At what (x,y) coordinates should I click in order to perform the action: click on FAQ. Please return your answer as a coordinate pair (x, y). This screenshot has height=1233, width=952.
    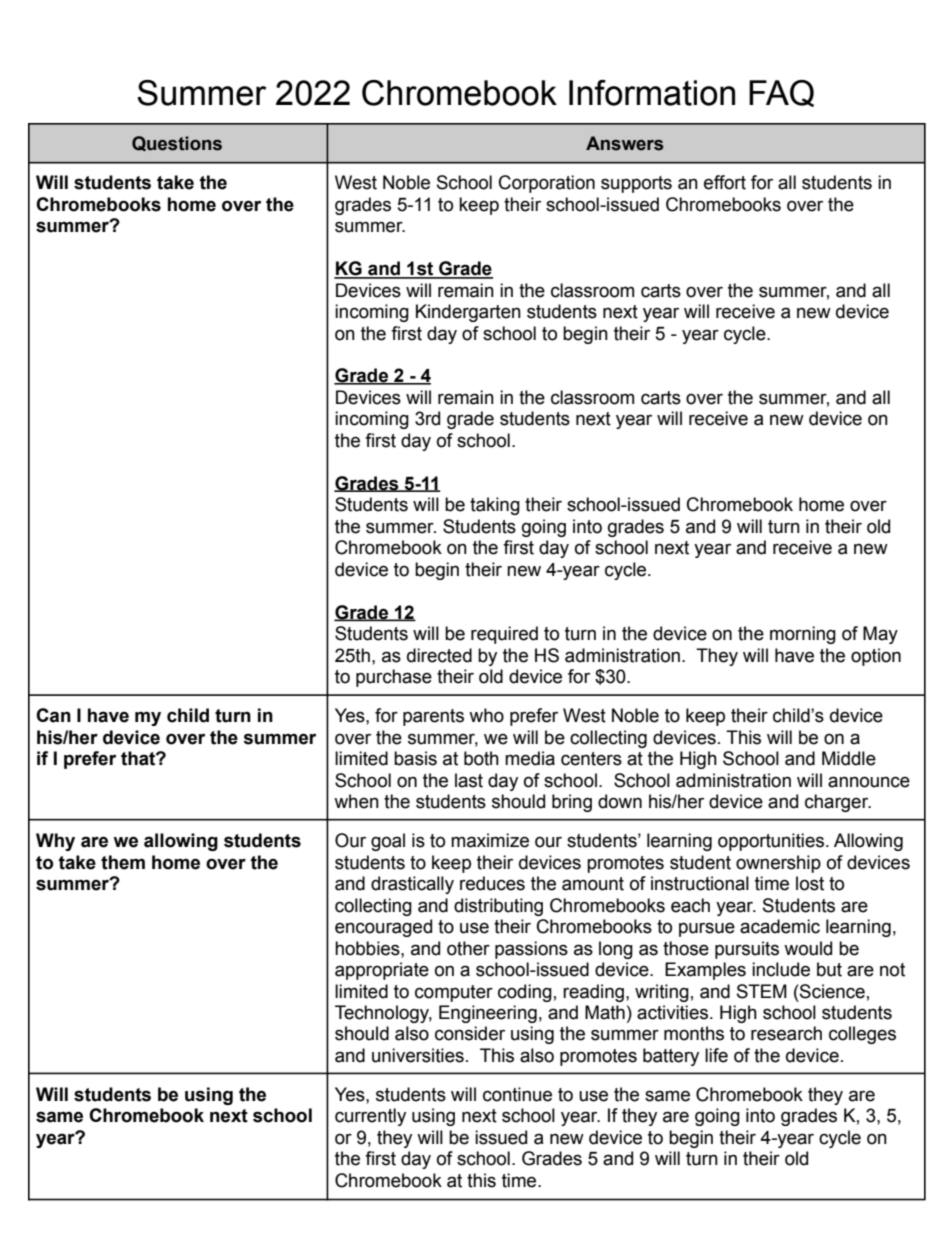
    Looking at the image, I should click on (781, 93).
